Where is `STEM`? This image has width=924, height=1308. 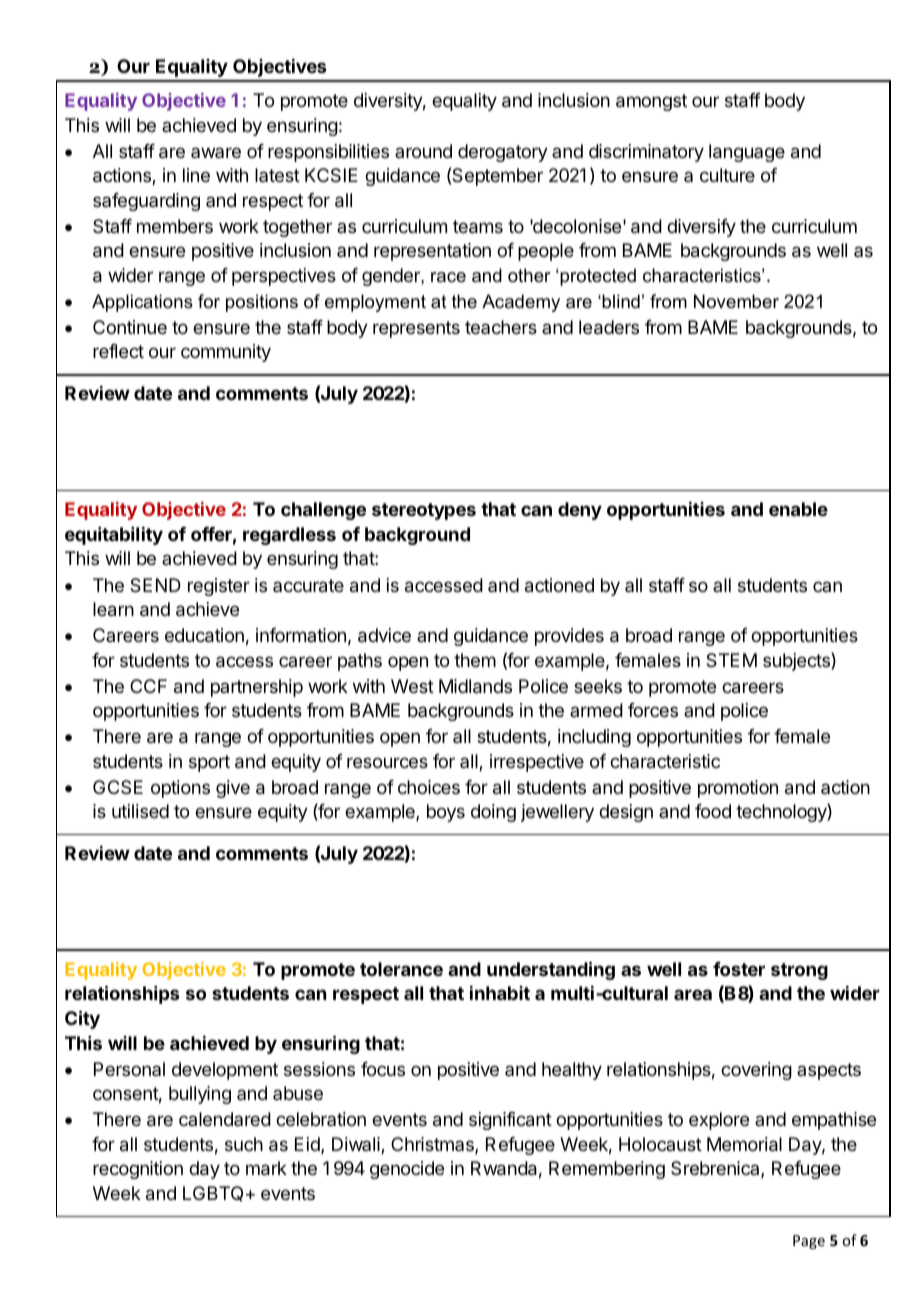
STEM is located at coordinates (731, 660).
